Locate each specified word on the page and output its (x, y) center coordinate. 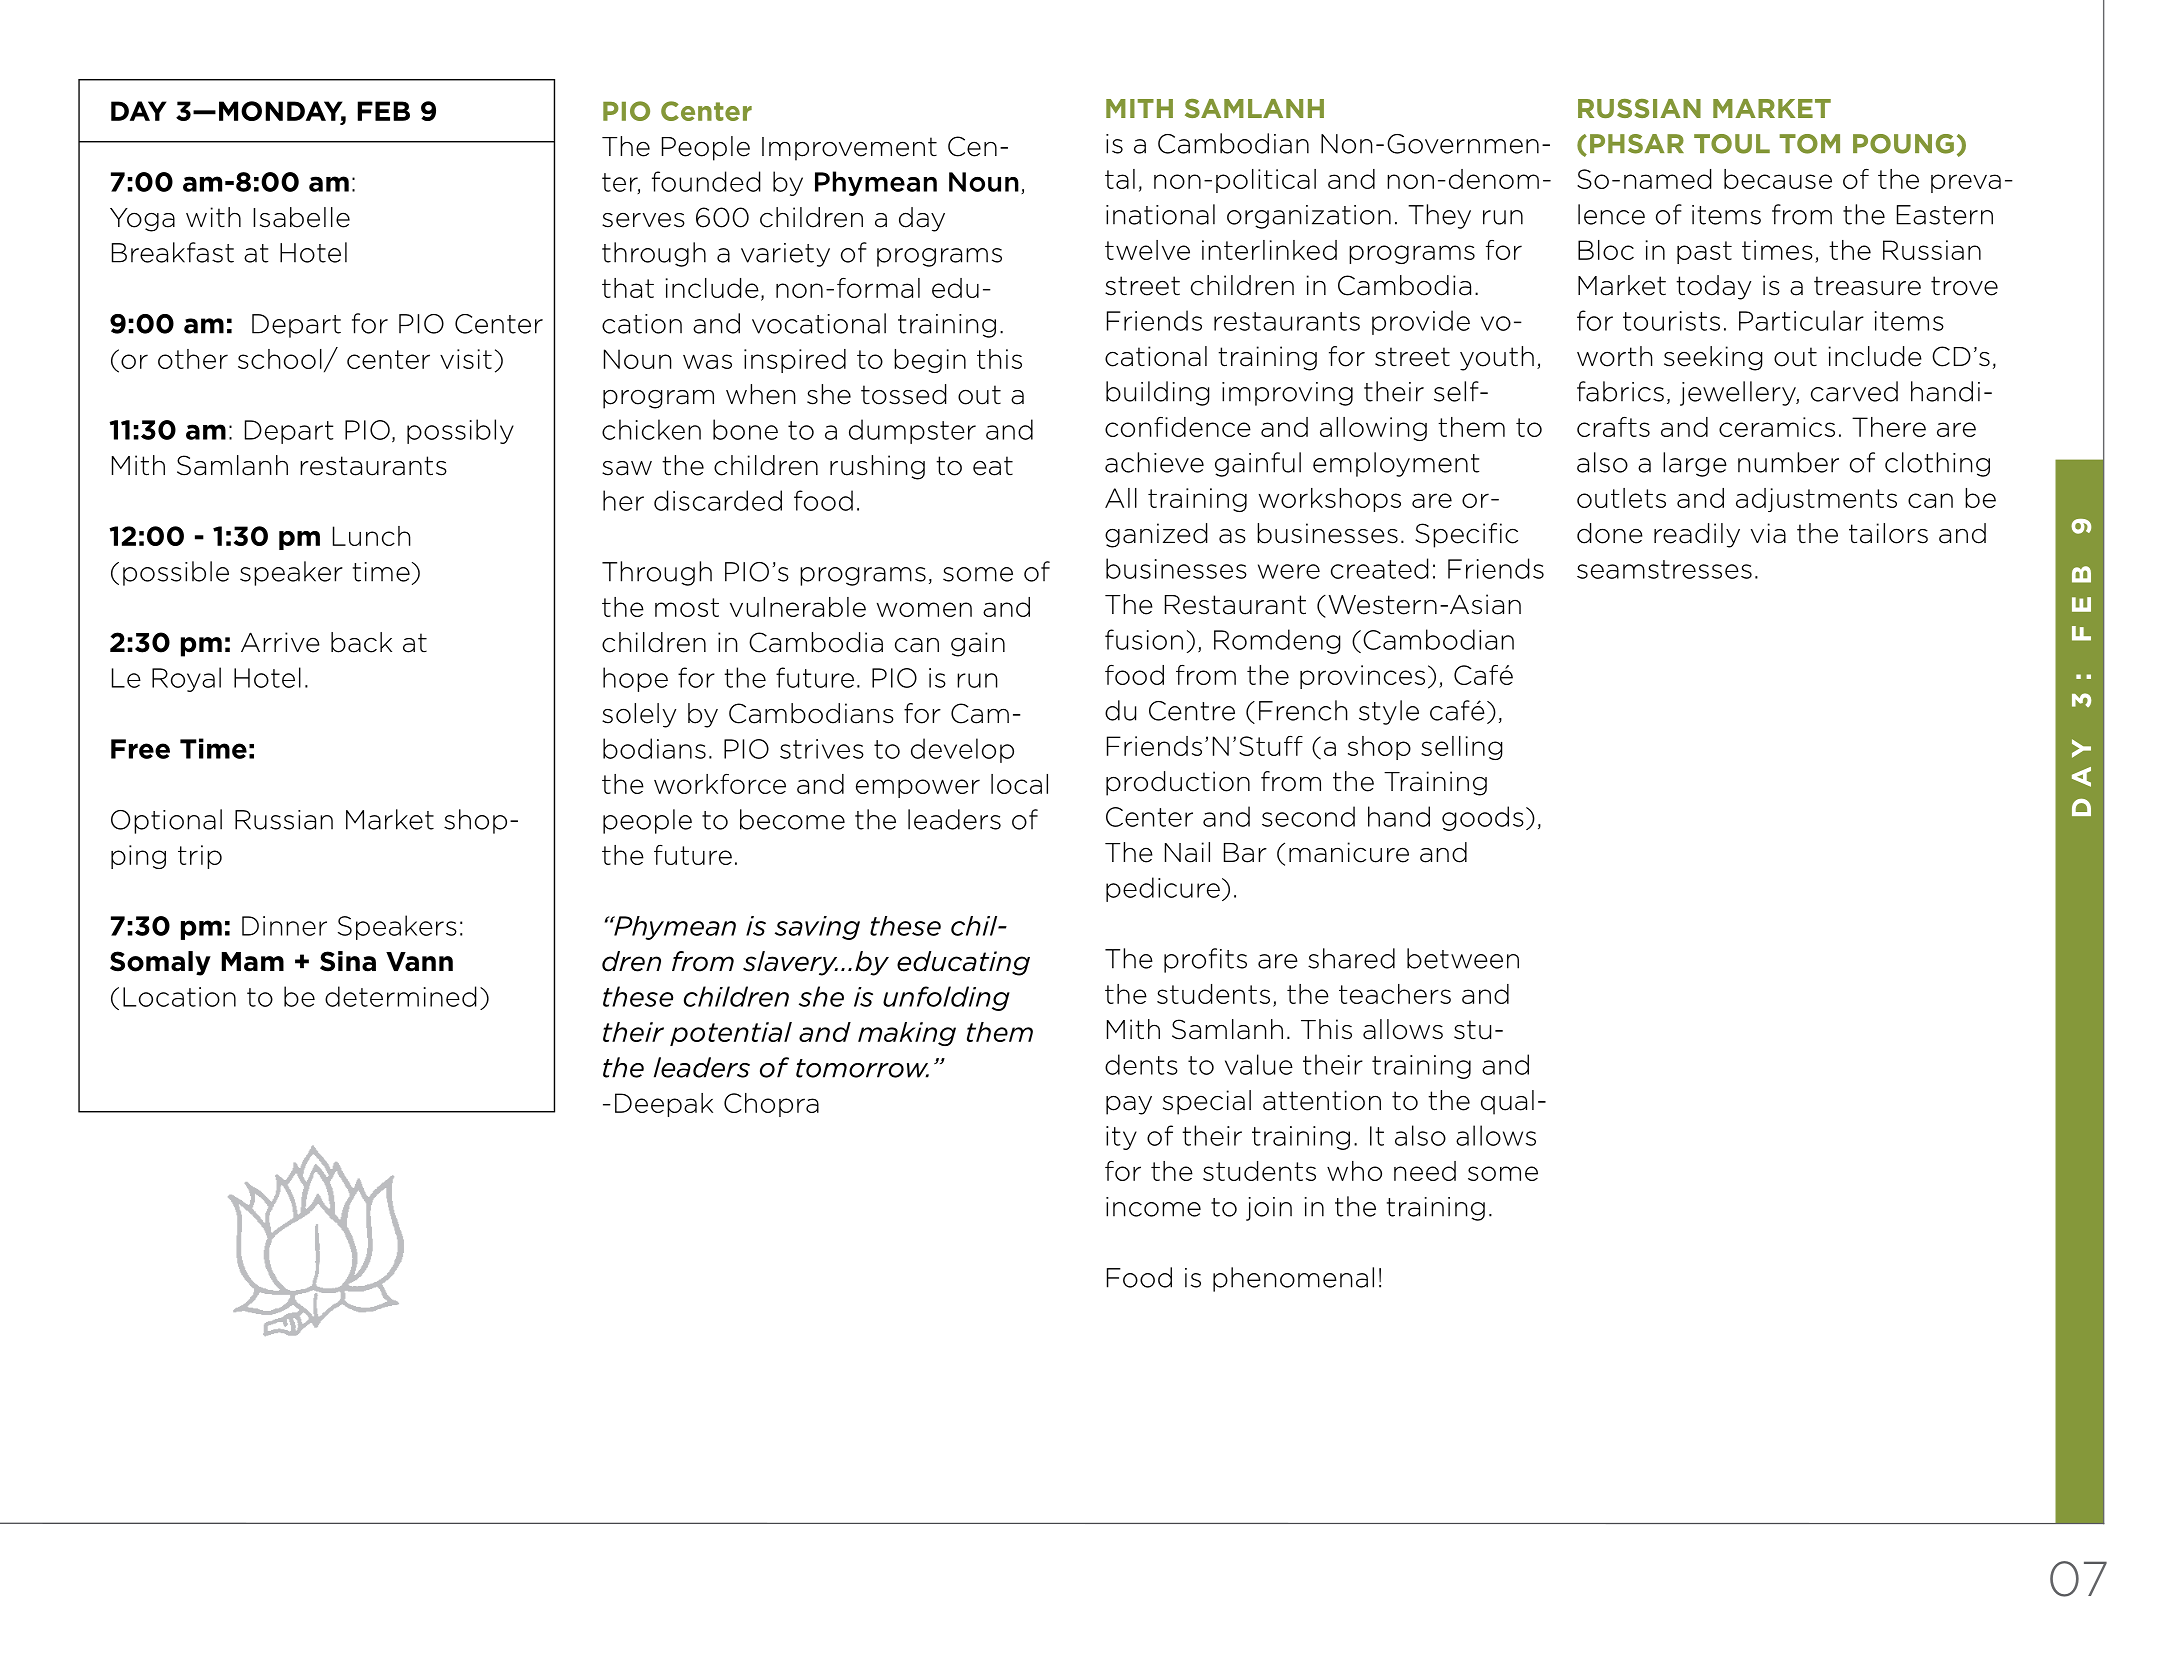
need (1425, 1171)
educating (963, 963)
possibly (460, 431)
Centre (1192, 711)
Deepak (664, 1105)
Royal (186, 679)
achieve (1154, 462)
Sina (348, 961)
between (1463, 958)
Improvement (849, 149)
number (1788, 462)
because (1778, 179)
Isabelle (301, 217)
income (1153, 1207)
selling (1462, 748)
